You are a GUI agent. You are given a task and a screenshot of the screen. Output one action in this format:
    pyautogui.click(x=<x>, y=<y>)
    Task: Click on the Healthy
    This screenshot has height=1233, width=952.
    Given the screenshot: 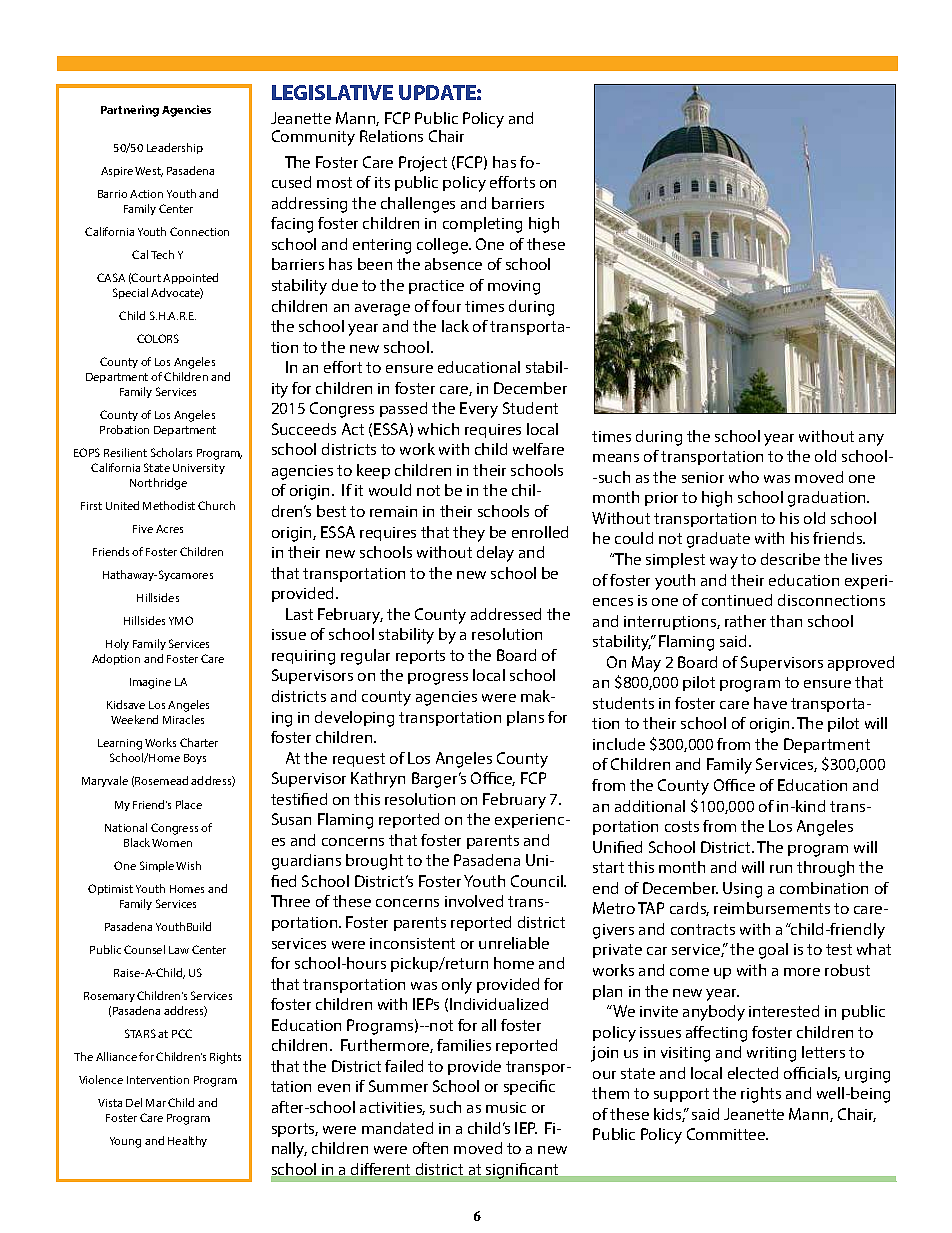 What is the action you would take?
    pyautogui.click(x=187, y=1141)
